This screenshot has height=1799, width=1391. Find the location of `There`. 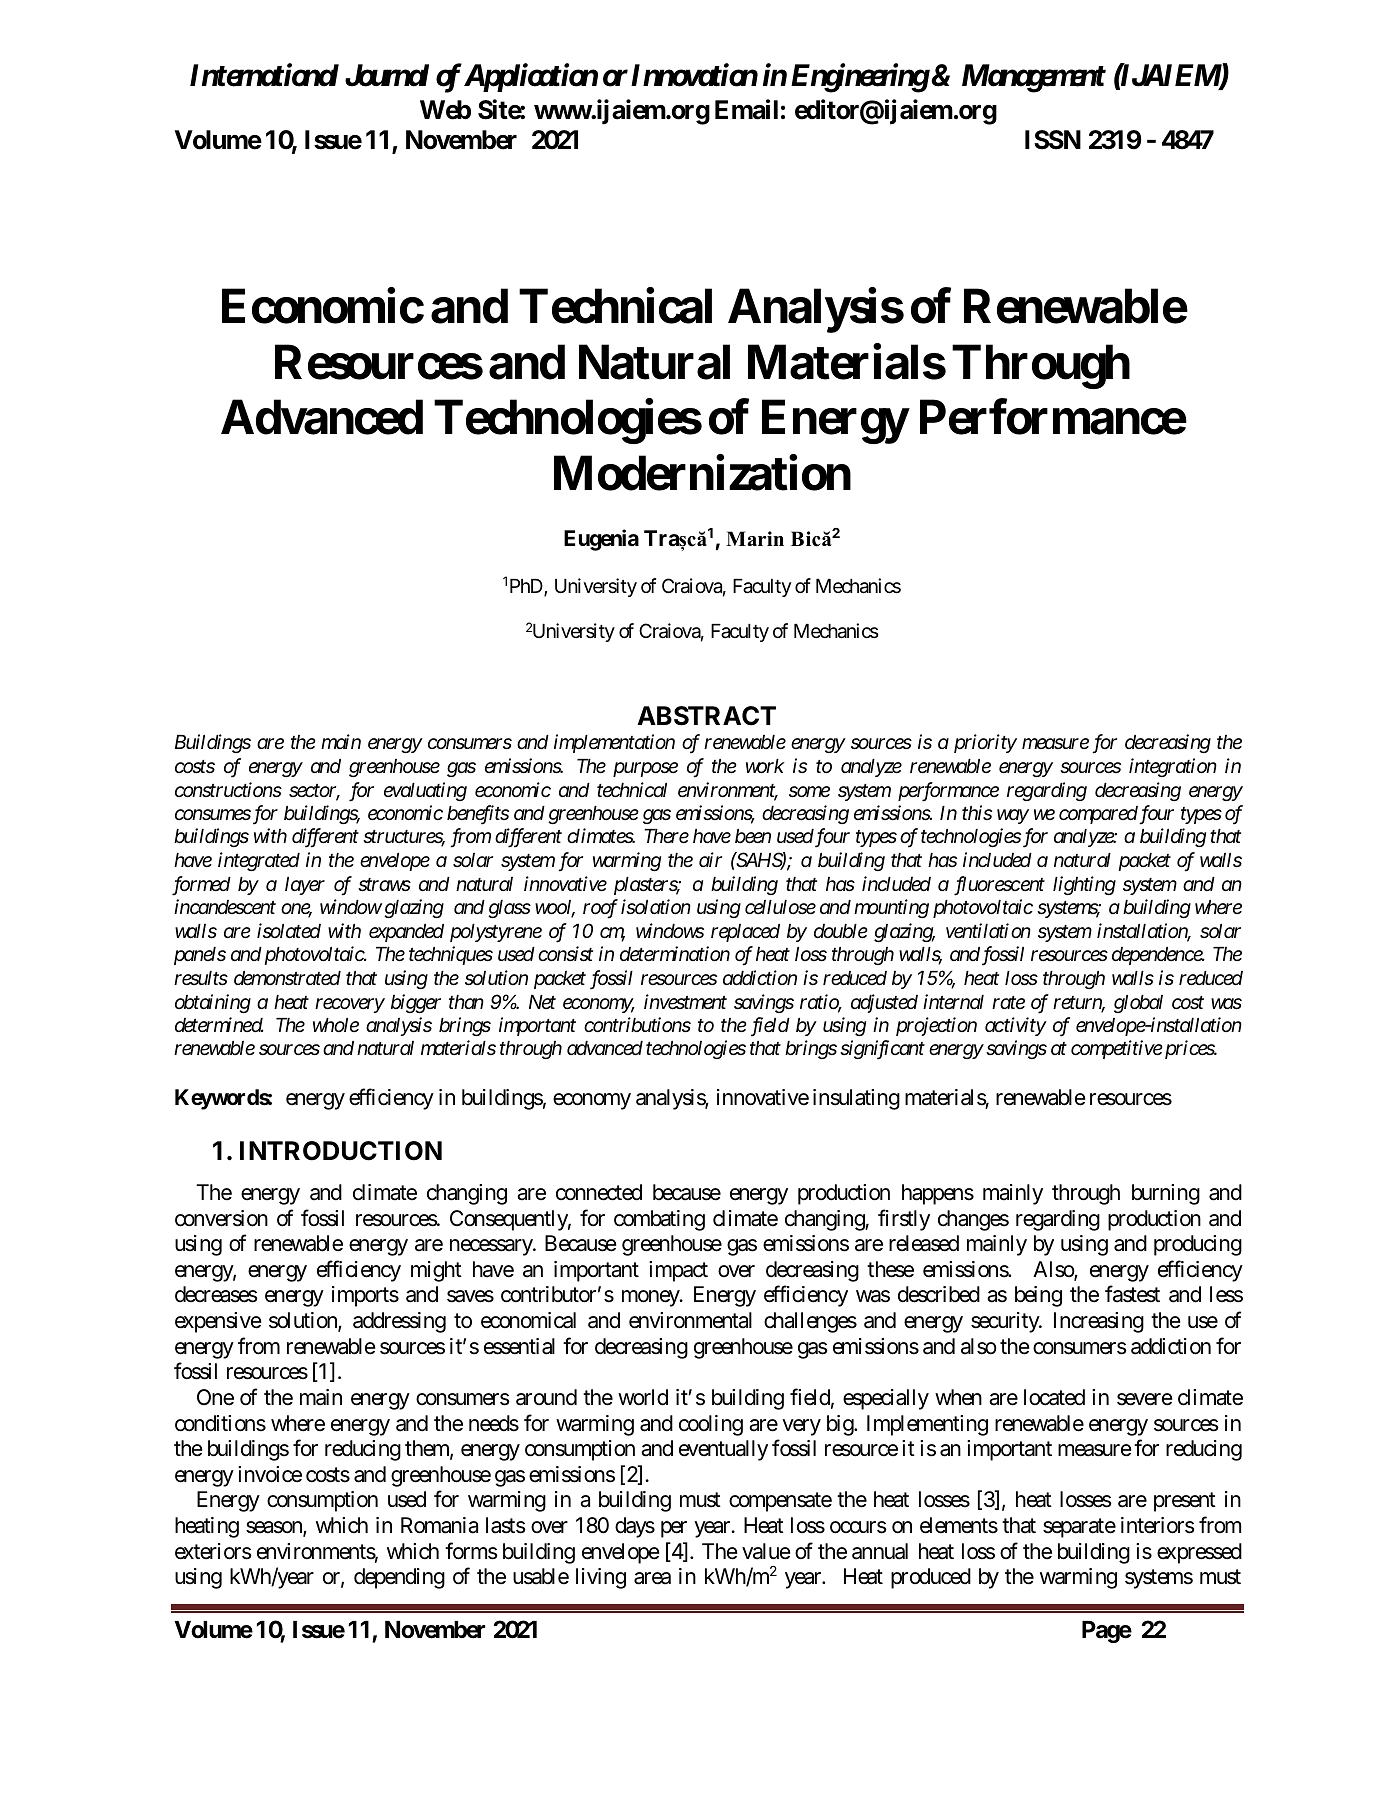

There is located at coordinates (666, 836).
